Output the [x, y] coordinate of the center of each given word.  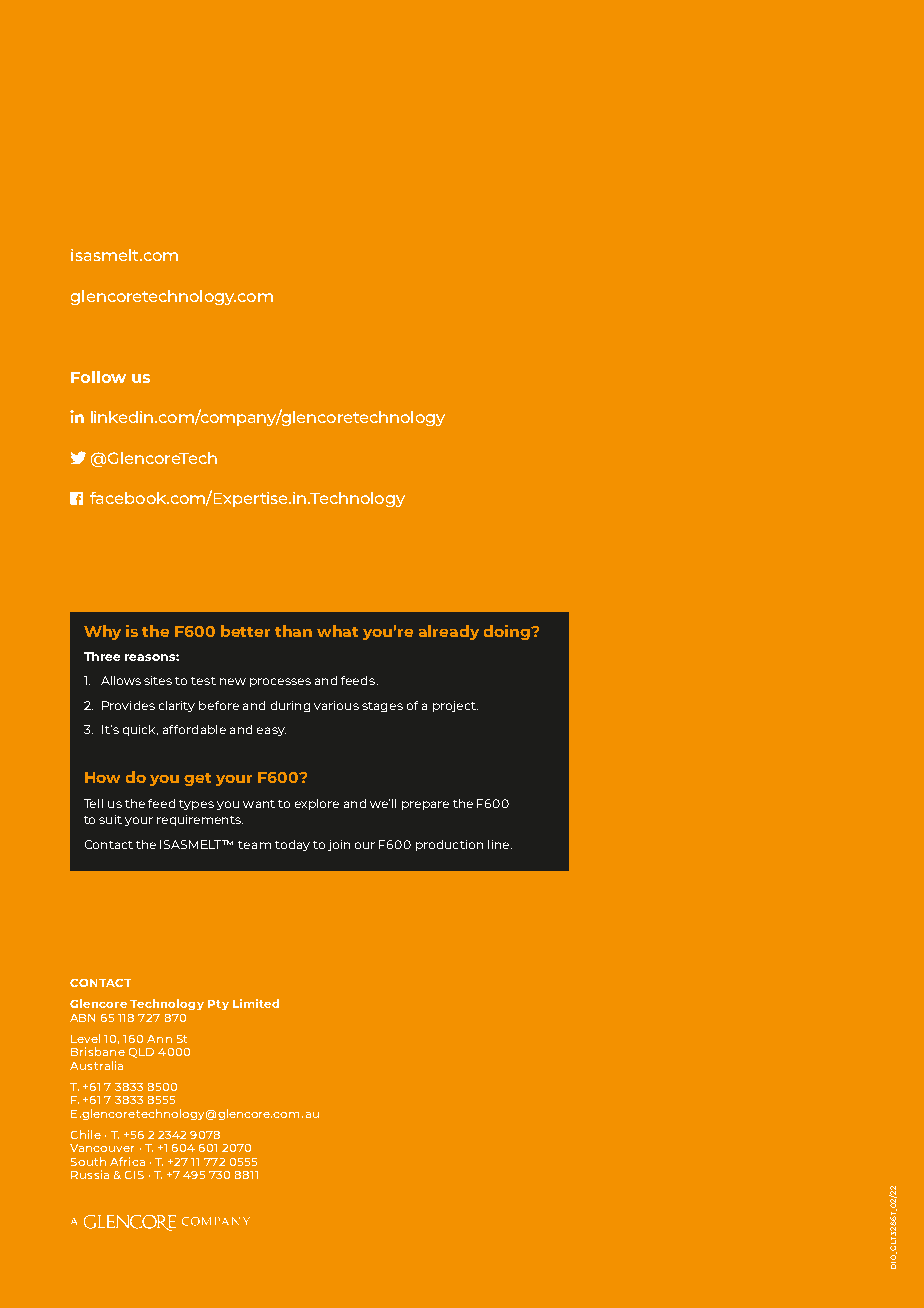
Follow [98, 377]
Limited [256, 1003]
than [293, 631]
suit [110, 819]
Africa [127, 1161]
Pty [218, 1005]
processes [280, 682]
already [449, 632]
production [449, 845]
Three [102, 656]
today [292, 845]
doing [508, 632]
